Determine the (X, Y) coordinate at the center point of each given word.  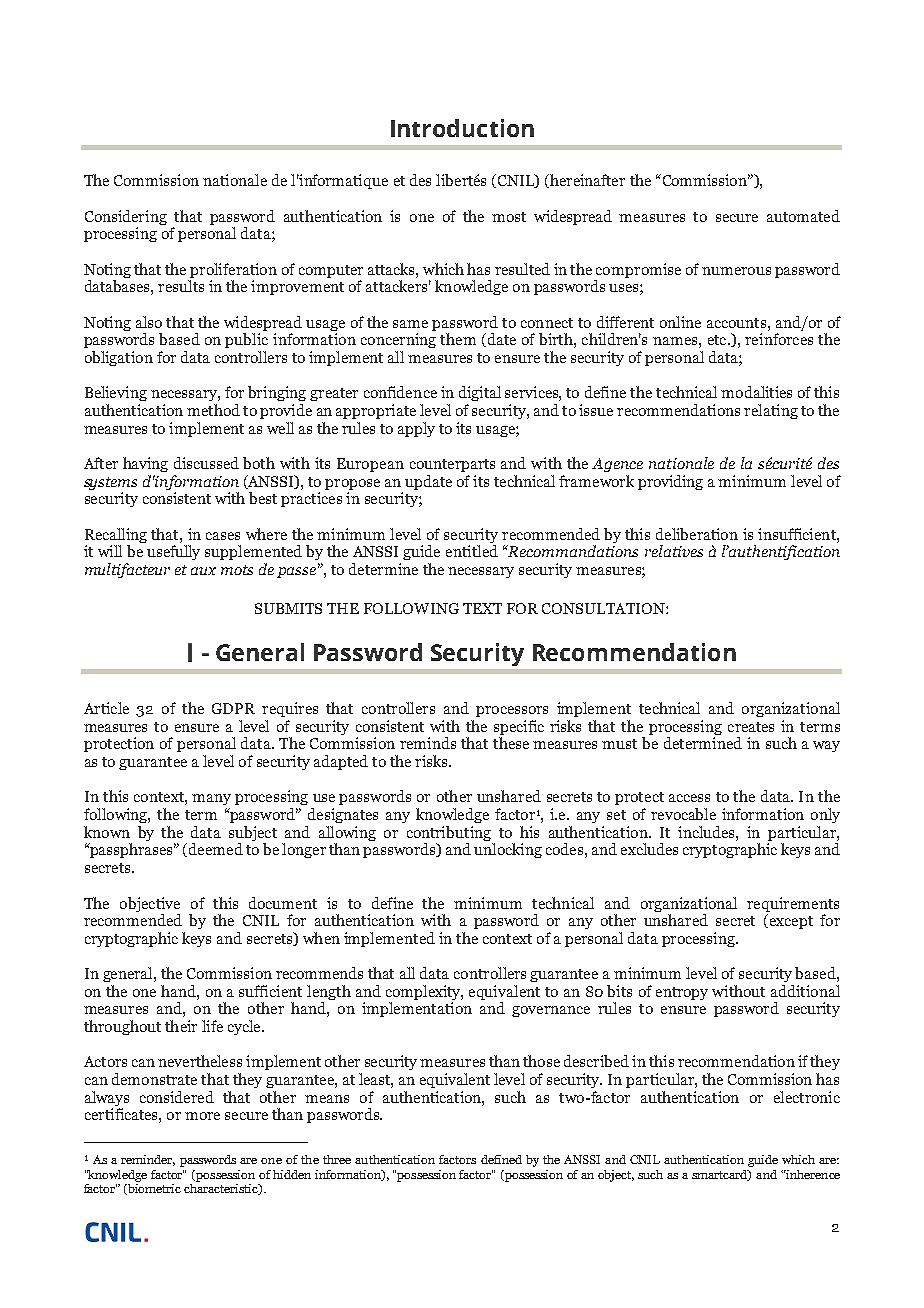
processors (512, 711)
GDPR (233, 708)
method (213, 410)
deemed (216, 849)
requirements (793, 904)
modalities (756, 392)
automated (803, 216)
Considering (126, 217)
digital (480, 393)
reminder (148, 1160)
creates (751, 727)
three (337, 1159)
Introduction (462, 128)
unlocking (508, 850)
